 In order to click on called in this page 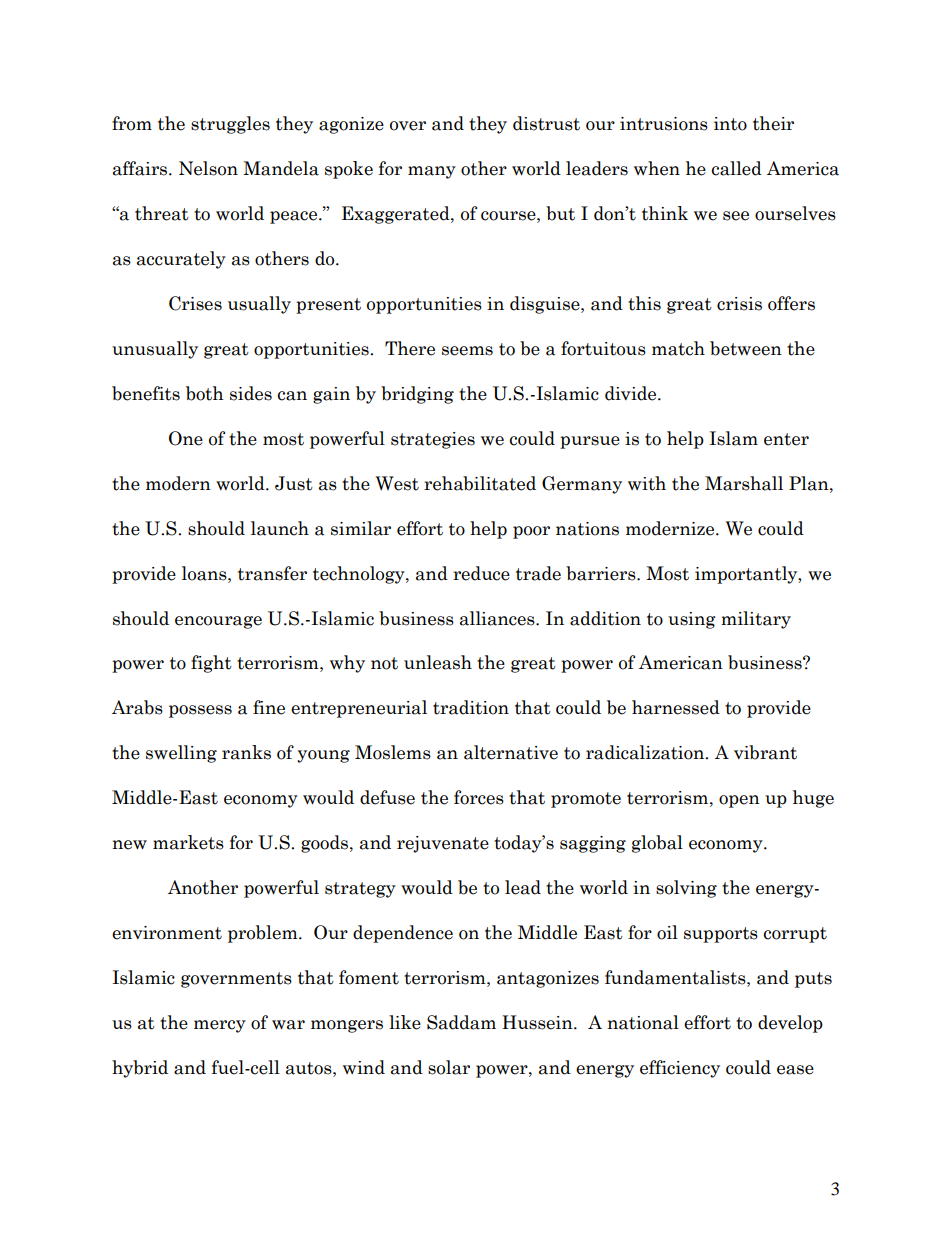, I will do `click(737, 168)`.
